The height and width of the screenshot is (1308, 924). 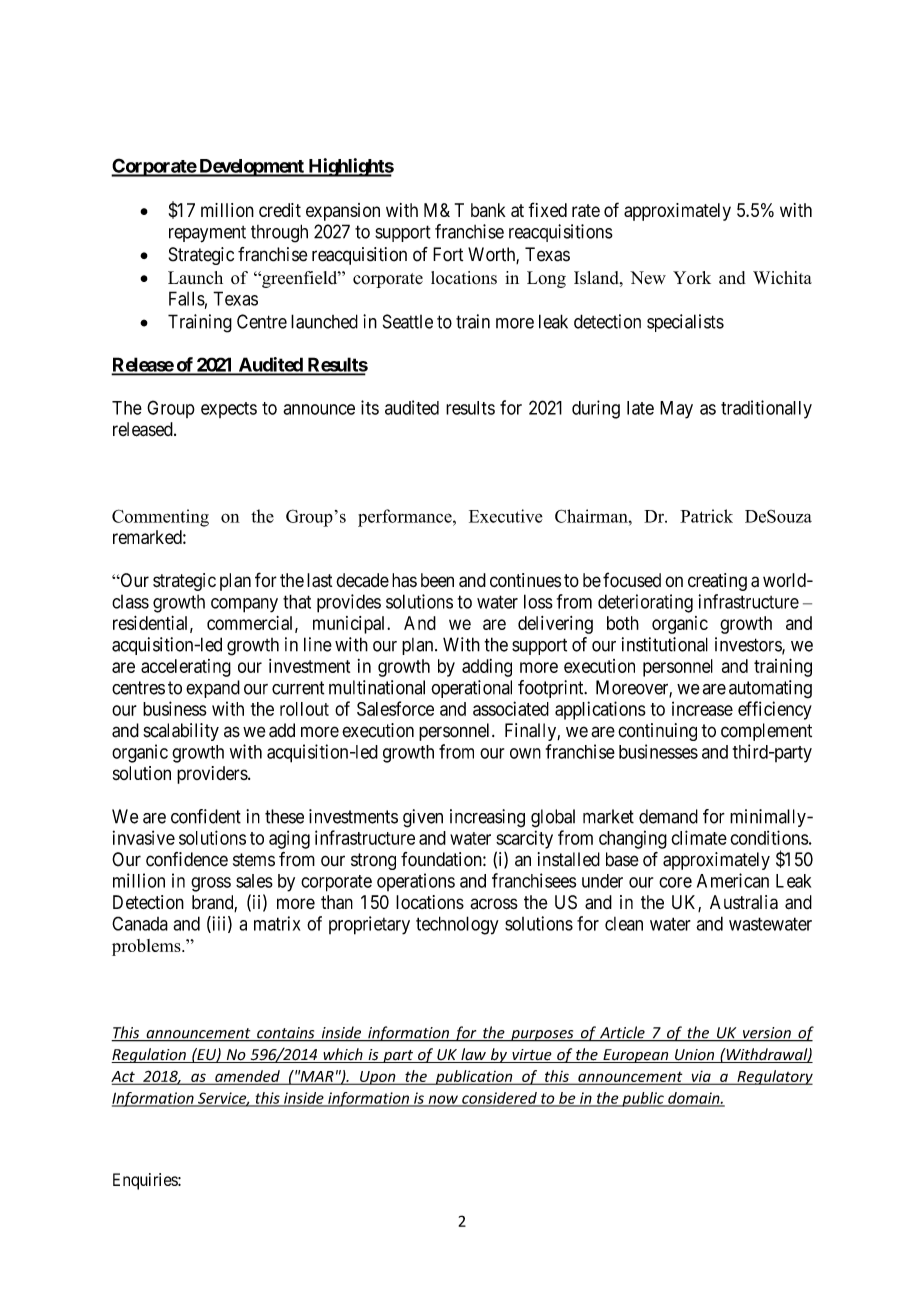 What do you see at coordinates (701, 1077) in the screenshot?
I see `via` at bounding box center [701, 1077].
